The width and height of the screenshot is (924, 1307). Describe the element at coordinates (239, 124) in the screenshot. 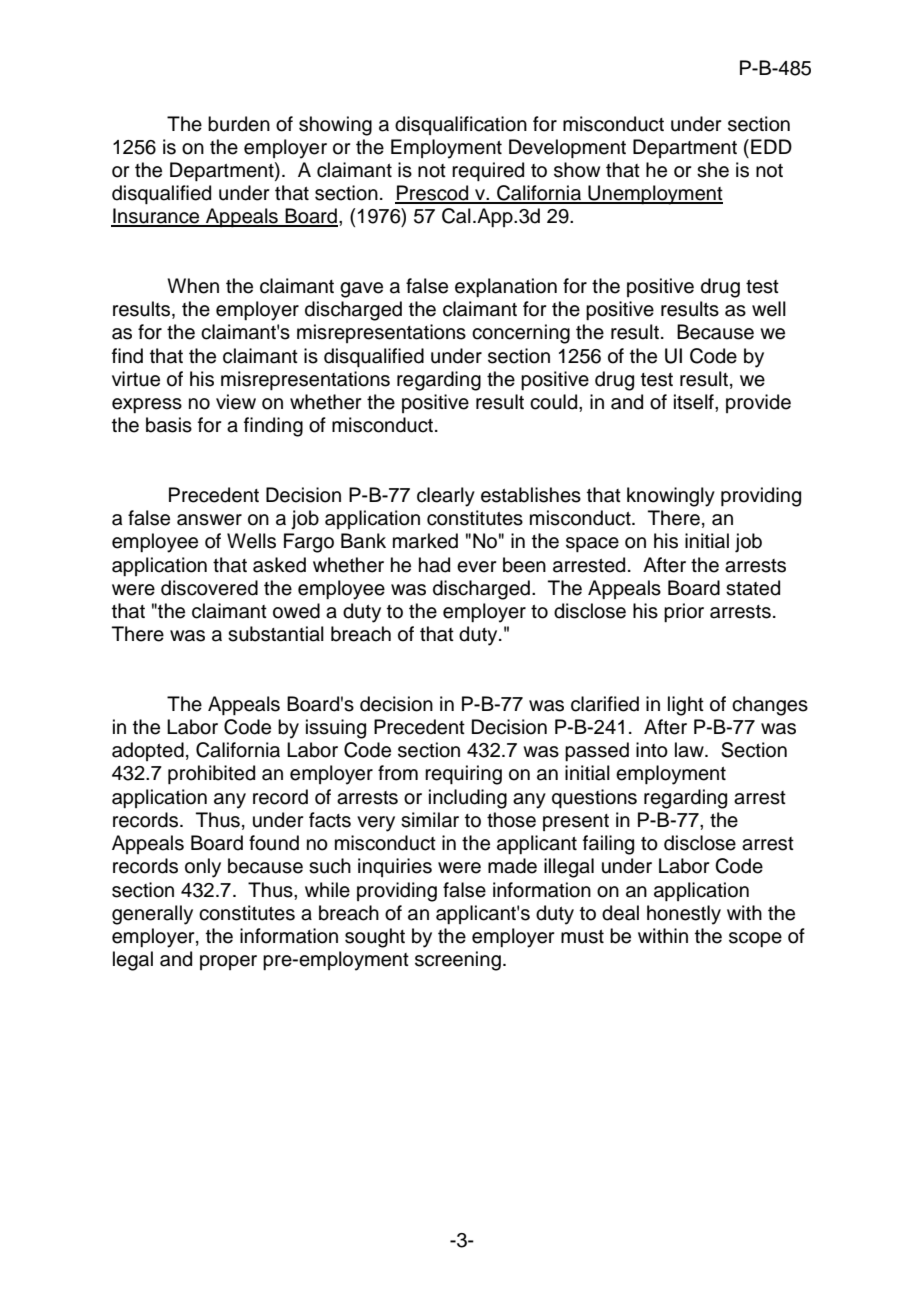

I see `burden` at that location.
